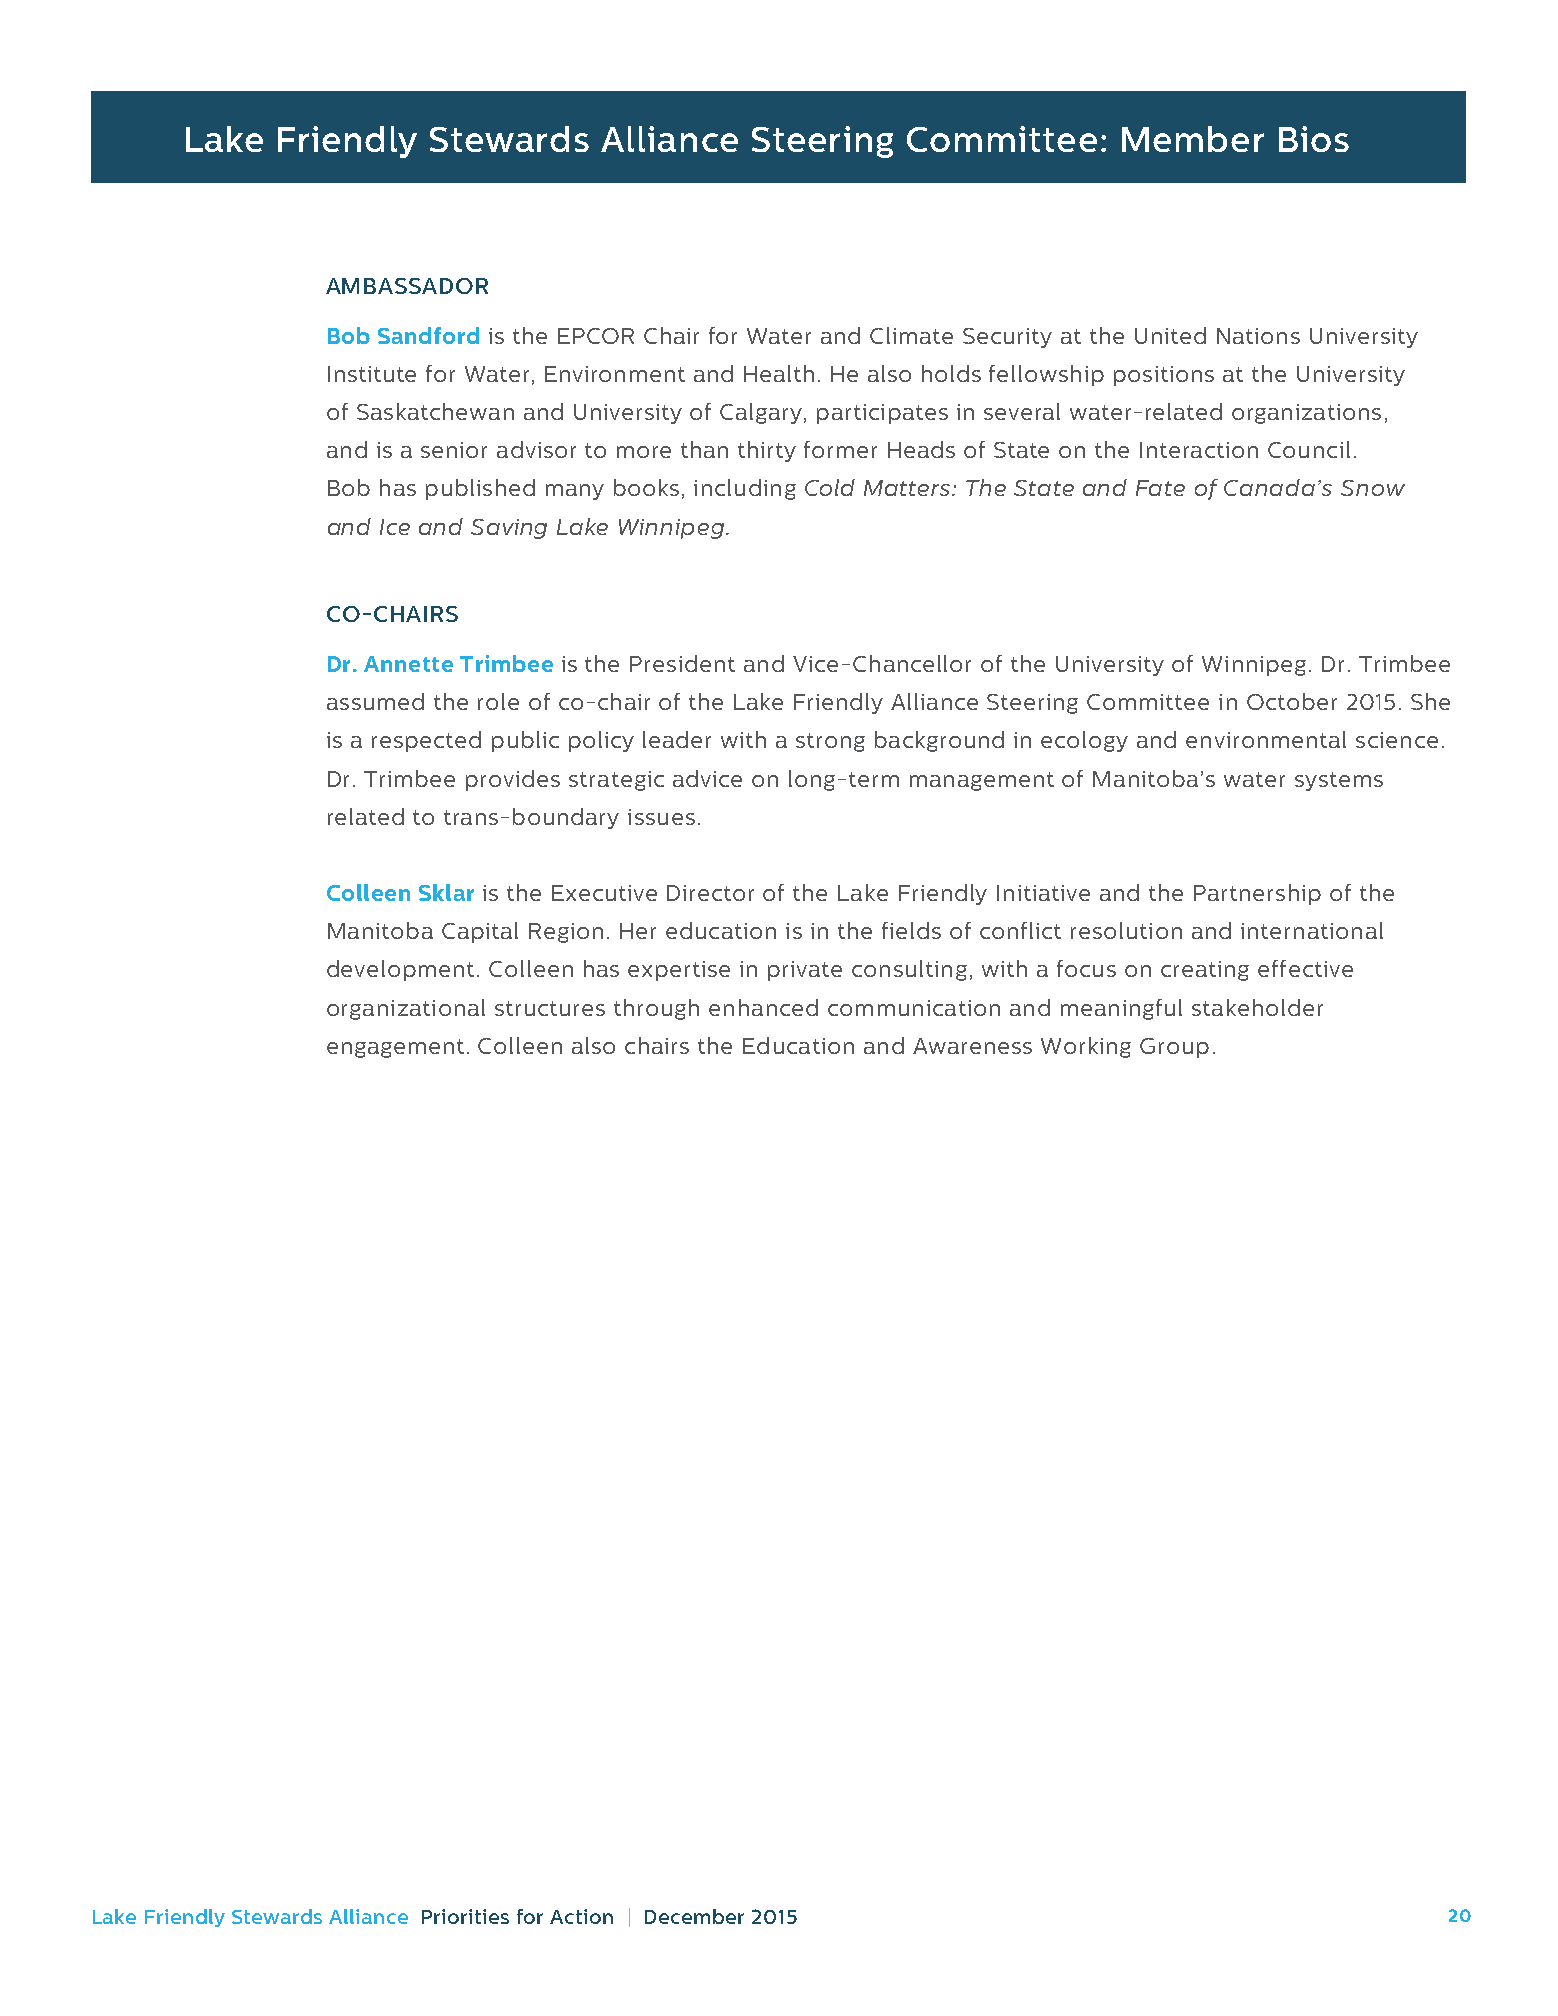  What do you see at coordinates (465, 1916) in the screenshot?
I see `Priorities` at bounding box center [465, 1916].
